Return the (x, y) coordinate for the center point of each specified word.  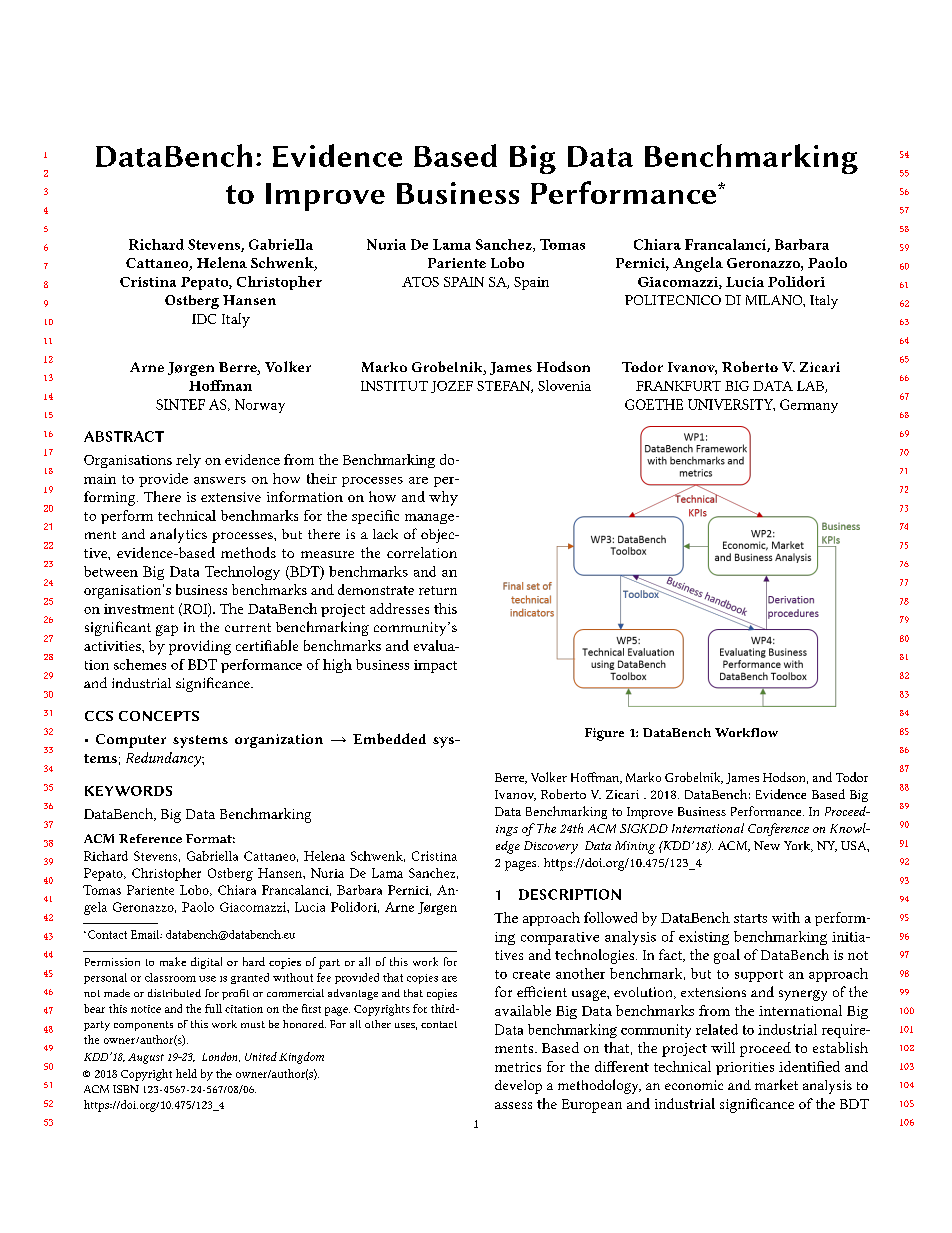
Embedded (389, 738)
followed (610, 917)
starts (750, 918)
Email (146, 934)
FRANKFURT (678, 386)
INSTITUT (394, 386)
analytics (178, 535)
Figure (604, 734)
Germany (809, 406)
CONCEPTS (159, 716)
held (186, 1073)
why (443, 498)
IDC (204, 319)
